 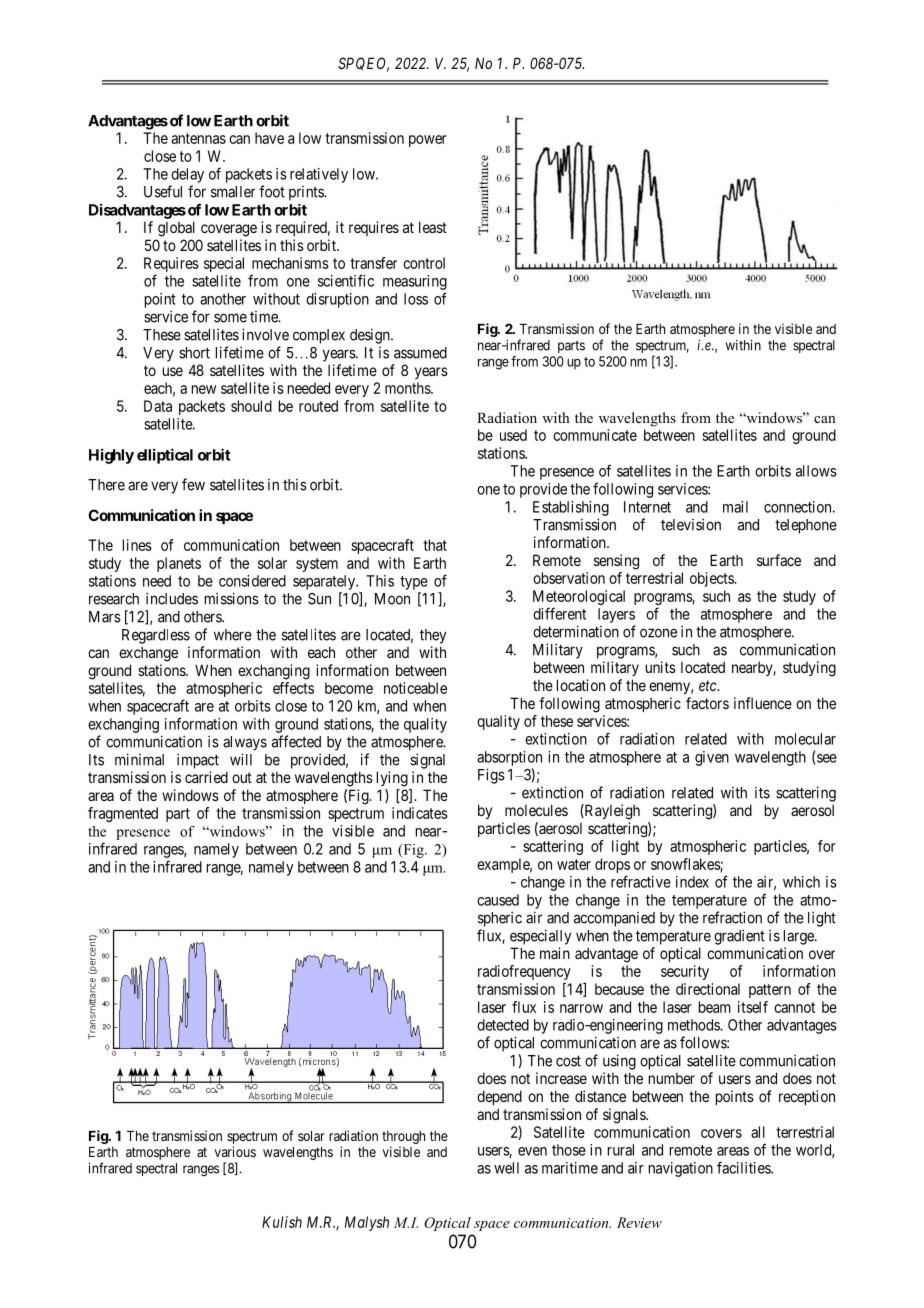 What do you see at coordinates (435, 545) in the screenshot?
I see `that` at bounding box center [435, 545].
